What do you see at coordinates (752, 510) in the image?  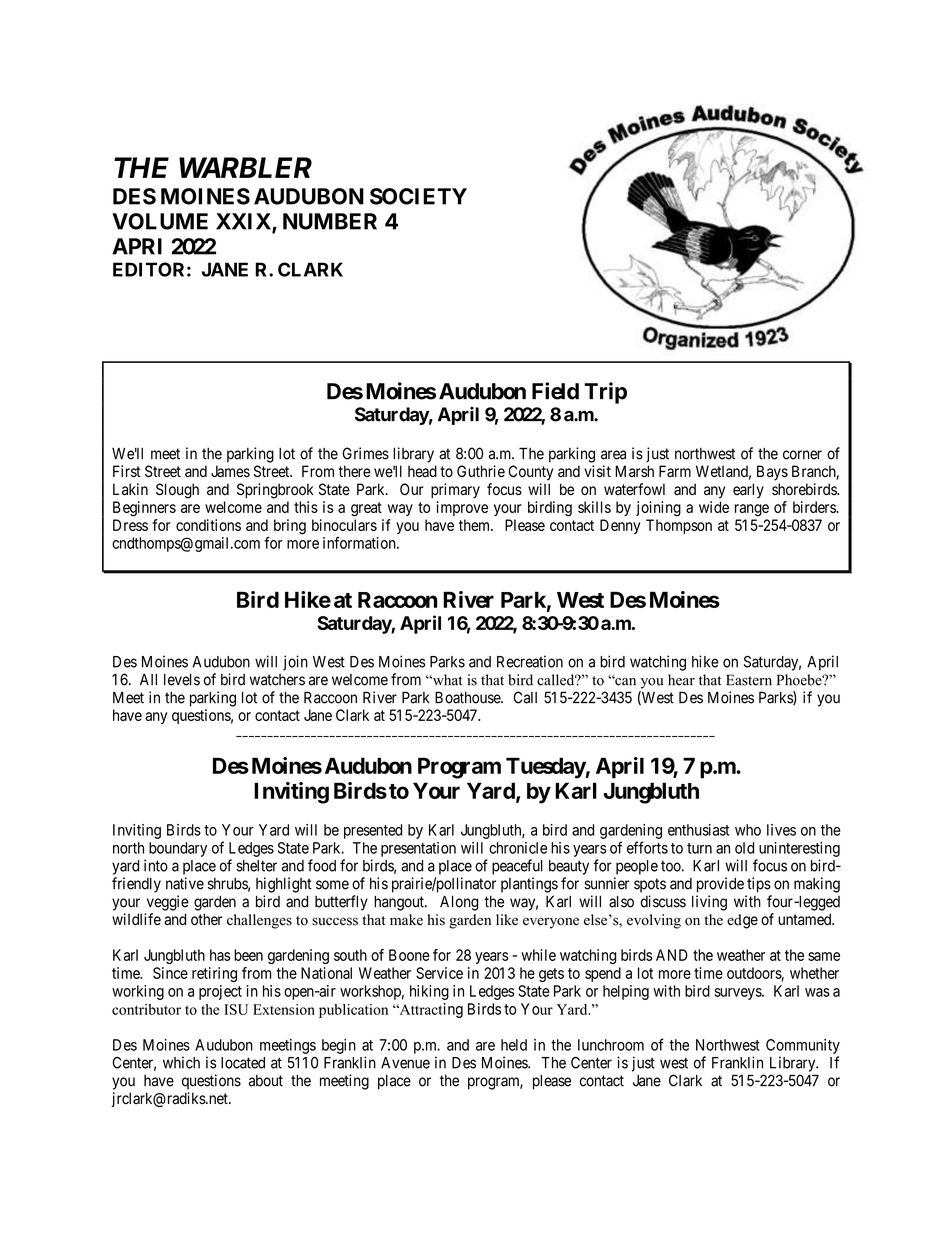 I see `range` at bounding box center [752, 510].
